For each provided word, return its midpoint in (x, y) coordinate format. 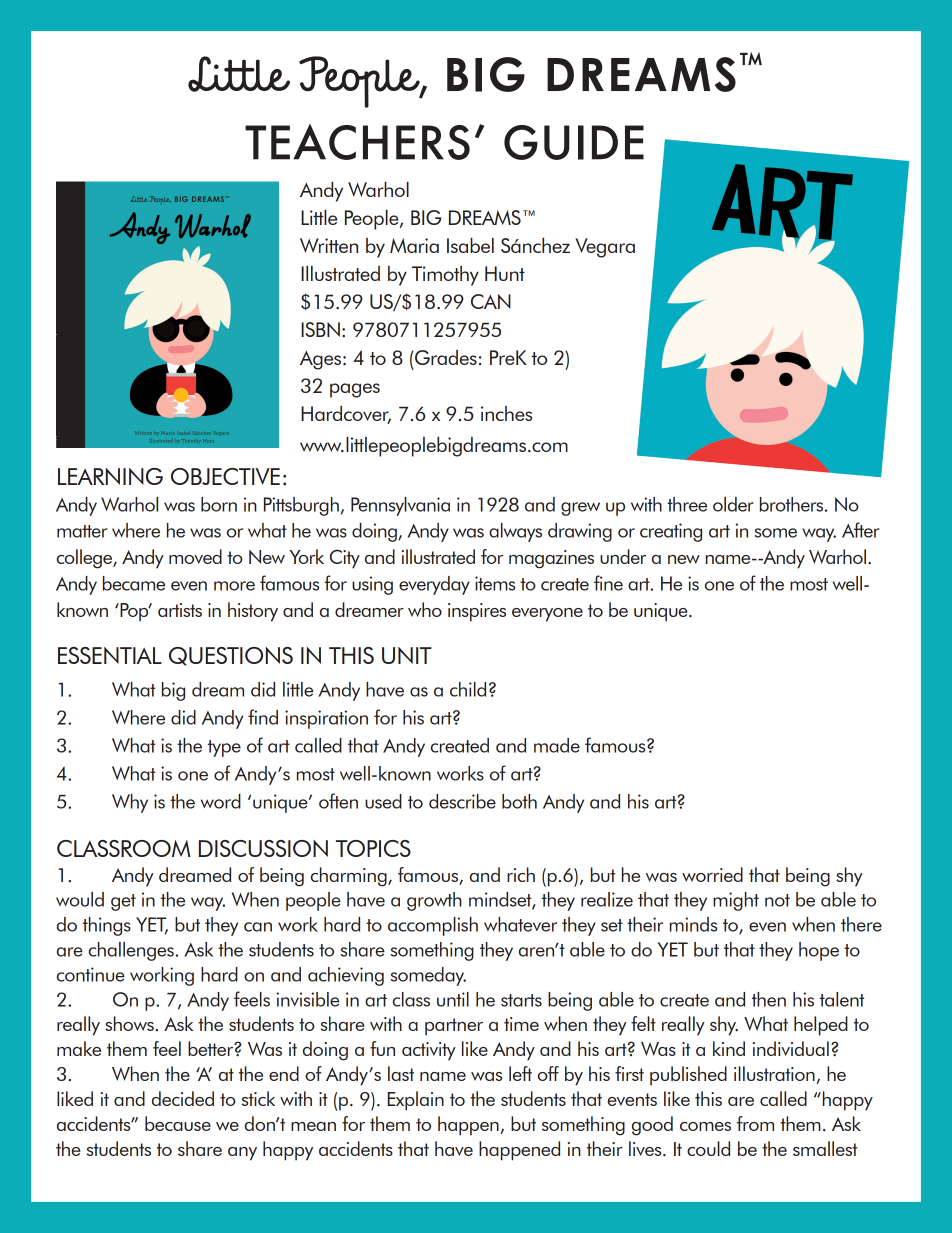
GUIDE (574, 142)
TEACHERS (357, 142)
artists (180, 610)
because (178, 1123)
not (777, 900)
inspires (477, 612)
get (123, 902)
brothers (793, 504)
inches (506, 413)
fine (608, 583)
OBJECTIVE (225, 476)
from (755, 1123)
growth (434, 901)
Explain (416, 1101)
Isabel (470, 245)
